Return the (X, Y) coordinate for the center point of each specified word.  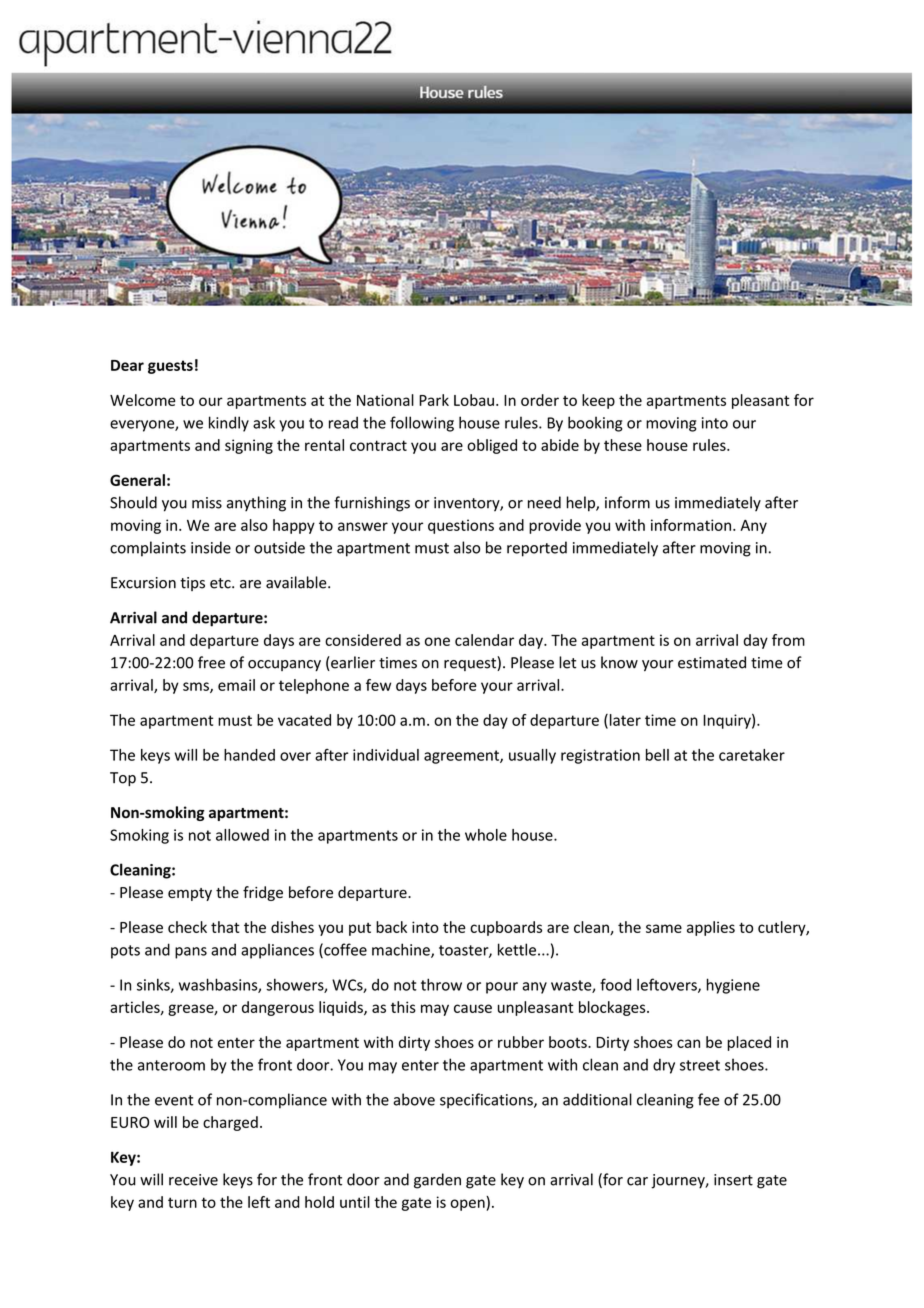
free (211, 662)
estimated (712, 662)
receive (193, 1180)
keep (598, 401)
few (378, 685)
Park (434, 400)
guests (170, 367)
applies (711, 928)
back (391, 927)
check (187, 927)
